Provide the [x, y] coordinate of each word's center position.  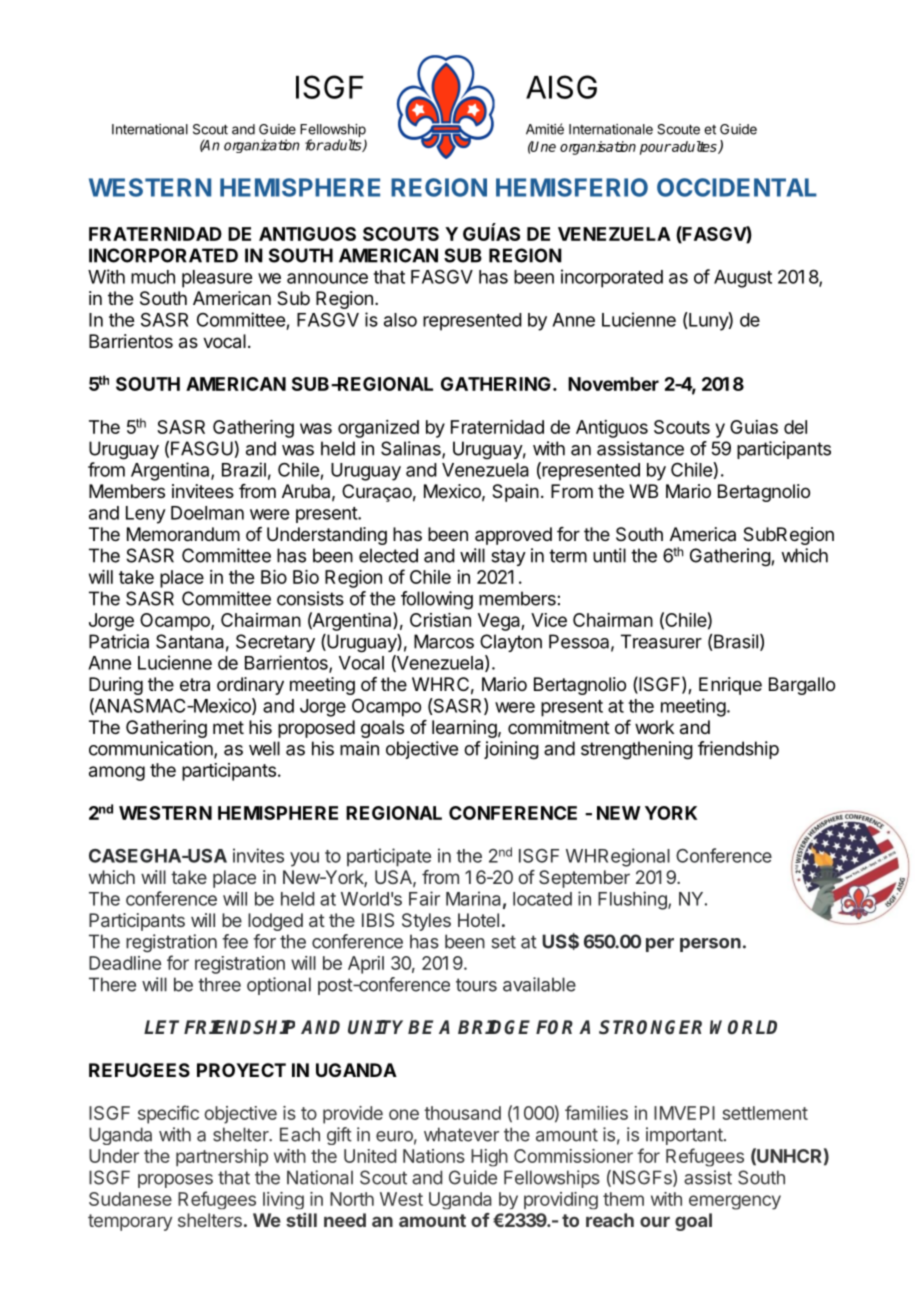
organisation [598, 148]
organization [262, 146]
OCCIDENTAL [737, 187]
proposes [175, 1181]
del [795, 427]
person [710, 945]
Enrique [730, 686]
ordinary [250, 686]
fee [235, 941]
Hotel [478, 920]
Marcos [444, 641]
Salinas [412, 449]
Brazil [244, 469]
